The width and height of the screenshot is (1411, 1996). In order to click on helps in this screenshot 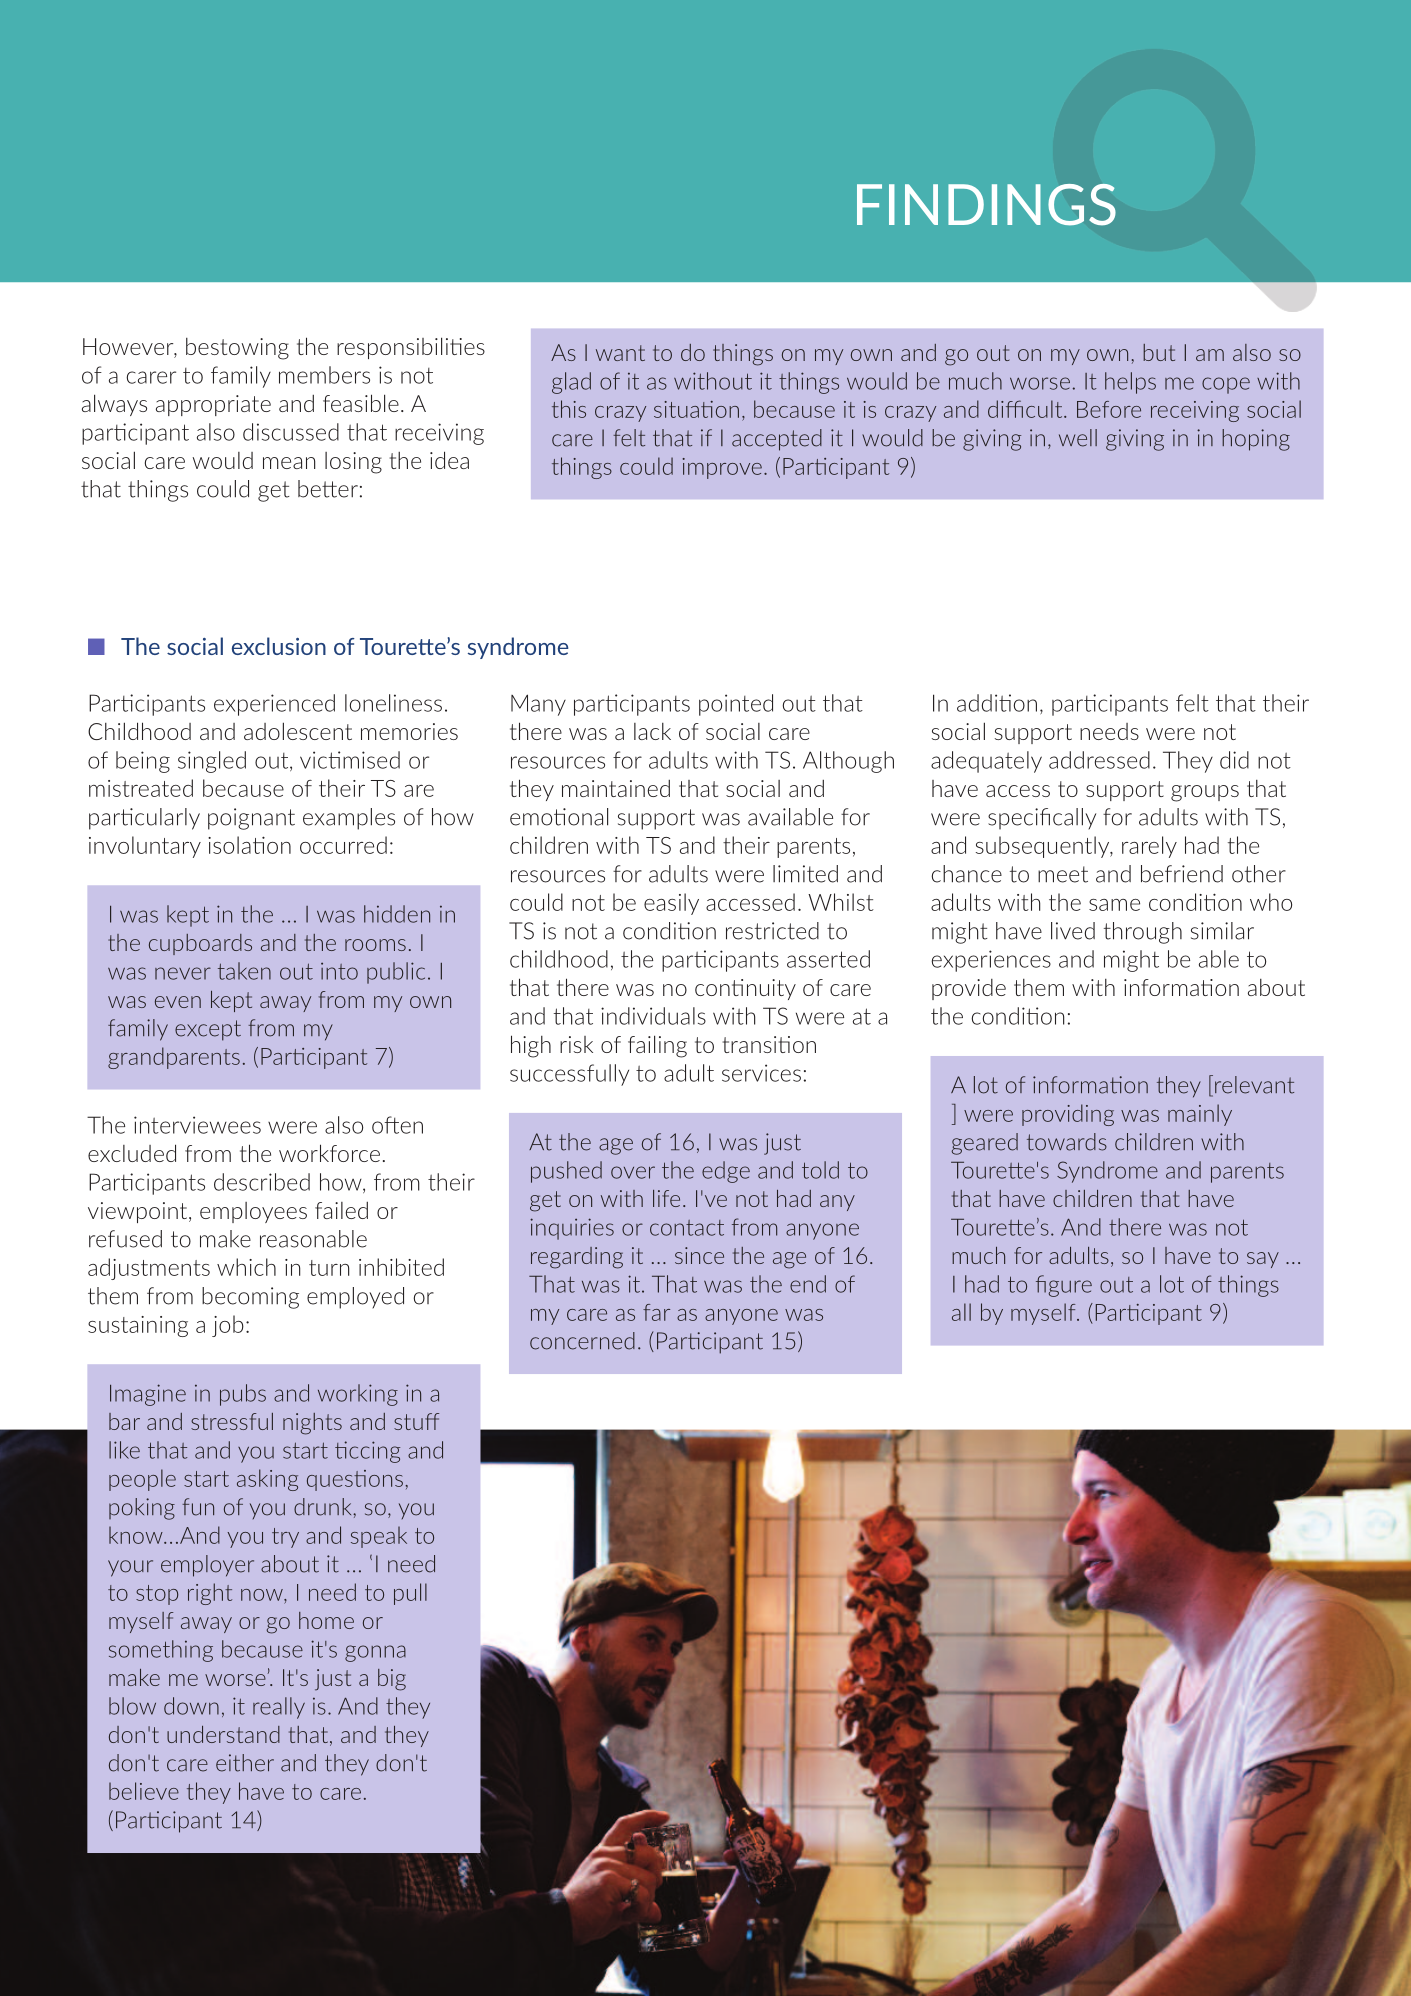, I will do `click(1130, 383)`.
